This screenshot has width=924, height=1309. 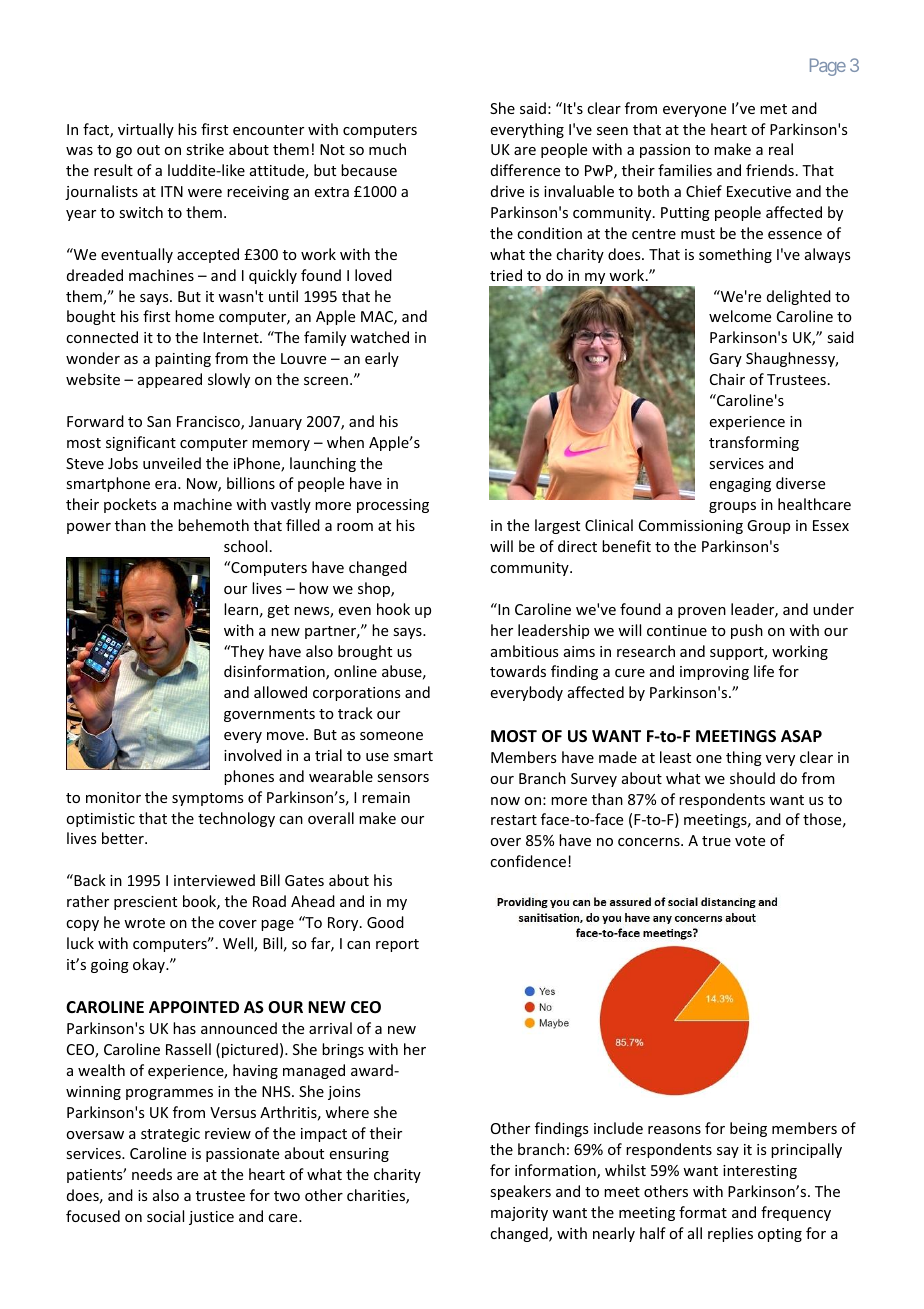 What do you see at coordinates (507, 191) in the screenshot?
I see `drive` at bounding box center [507, 191].
